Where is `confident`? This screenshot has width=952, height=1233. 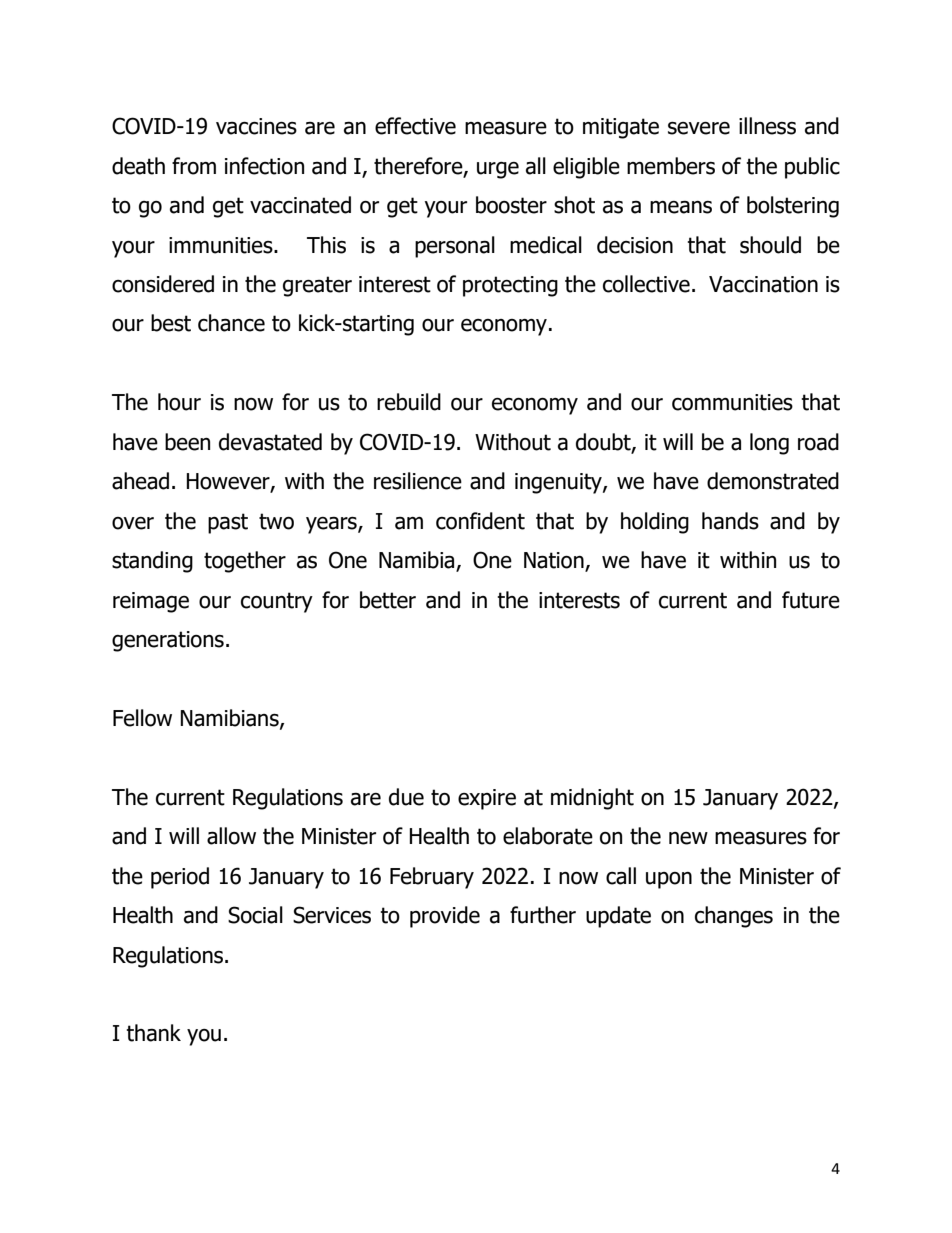 confident is located at coordinates (480, 521).
